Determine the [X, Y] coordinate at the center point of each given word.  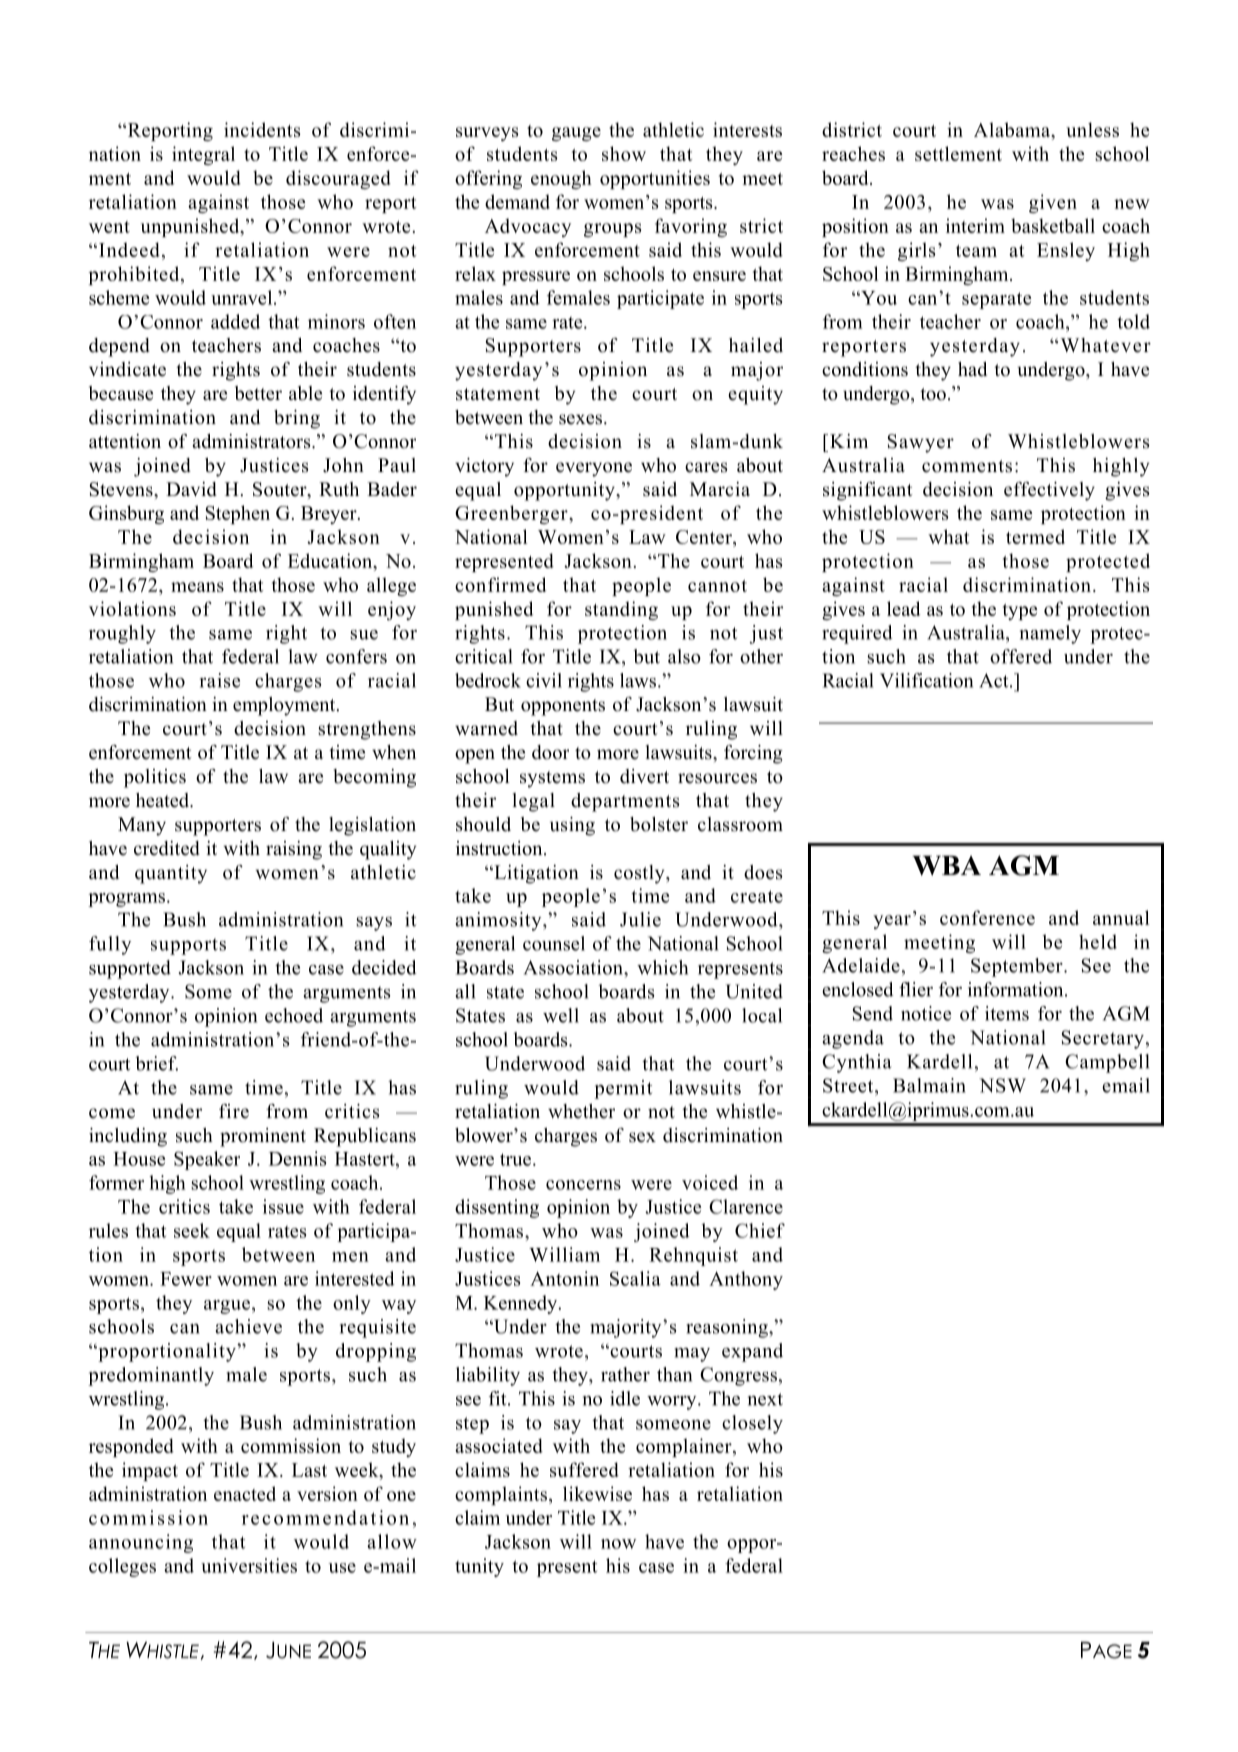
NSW [1002, 1085]
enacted [245, 1493]
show [624, 153]
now [618, 1544]
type [1020, 612]
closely [752, 1424]
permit [623, 1089]
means [197, 587]
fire [234, 1111]
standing [621, 610]
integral [203, 155]
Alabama [1013, 131]
